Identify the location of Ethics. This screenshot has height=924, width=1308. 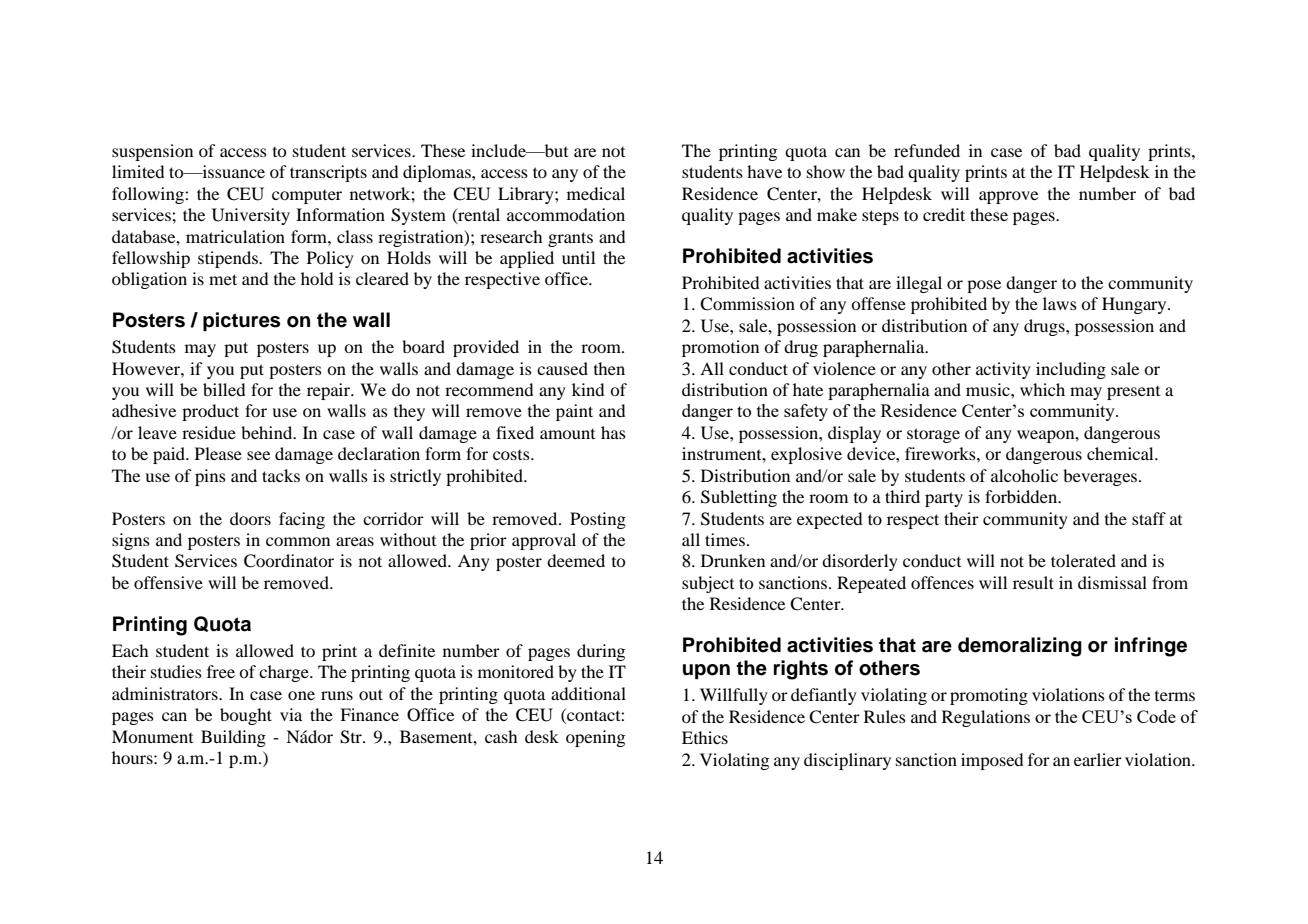
(705, 737).
